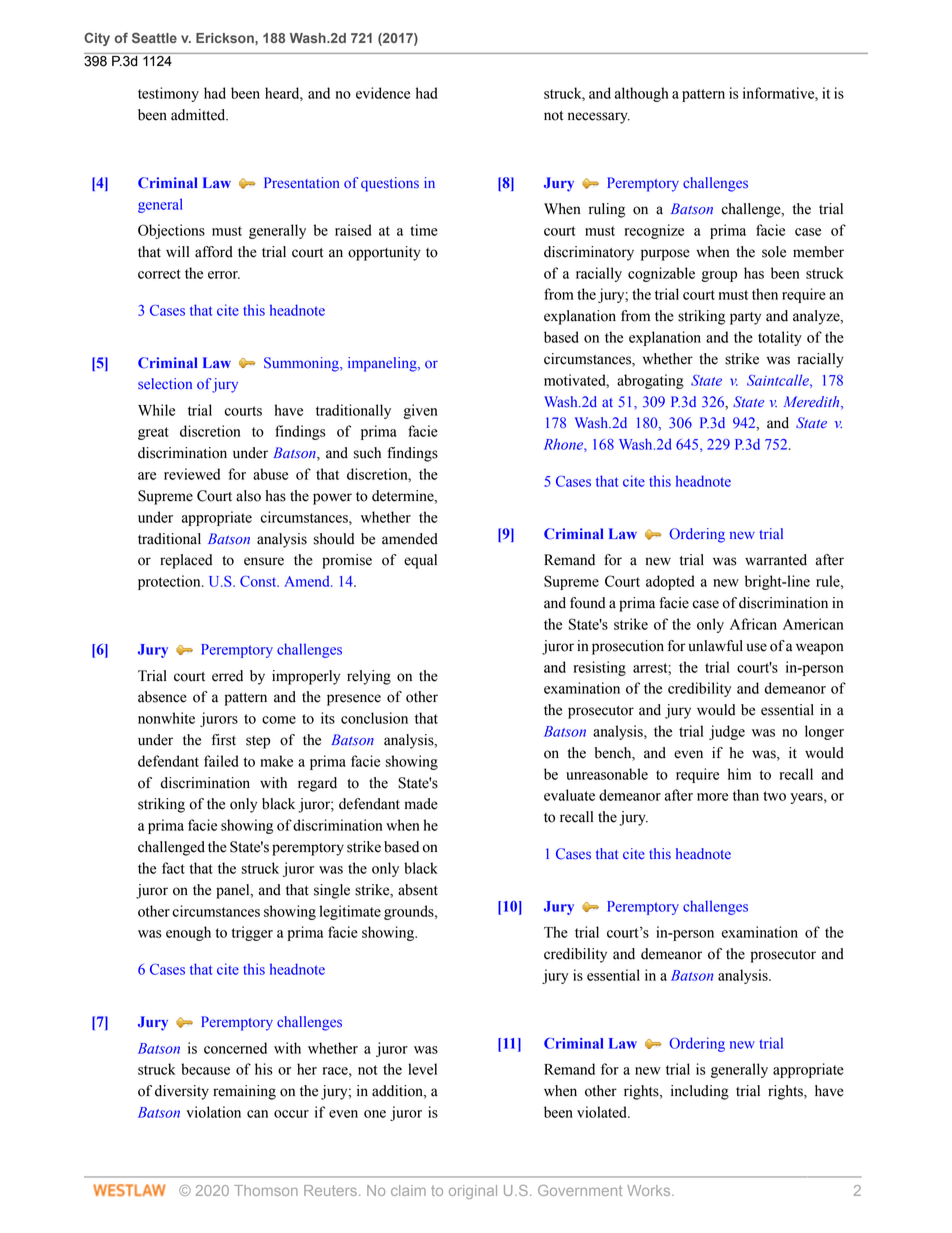  I want to click on violation, so click(213, 1112).
